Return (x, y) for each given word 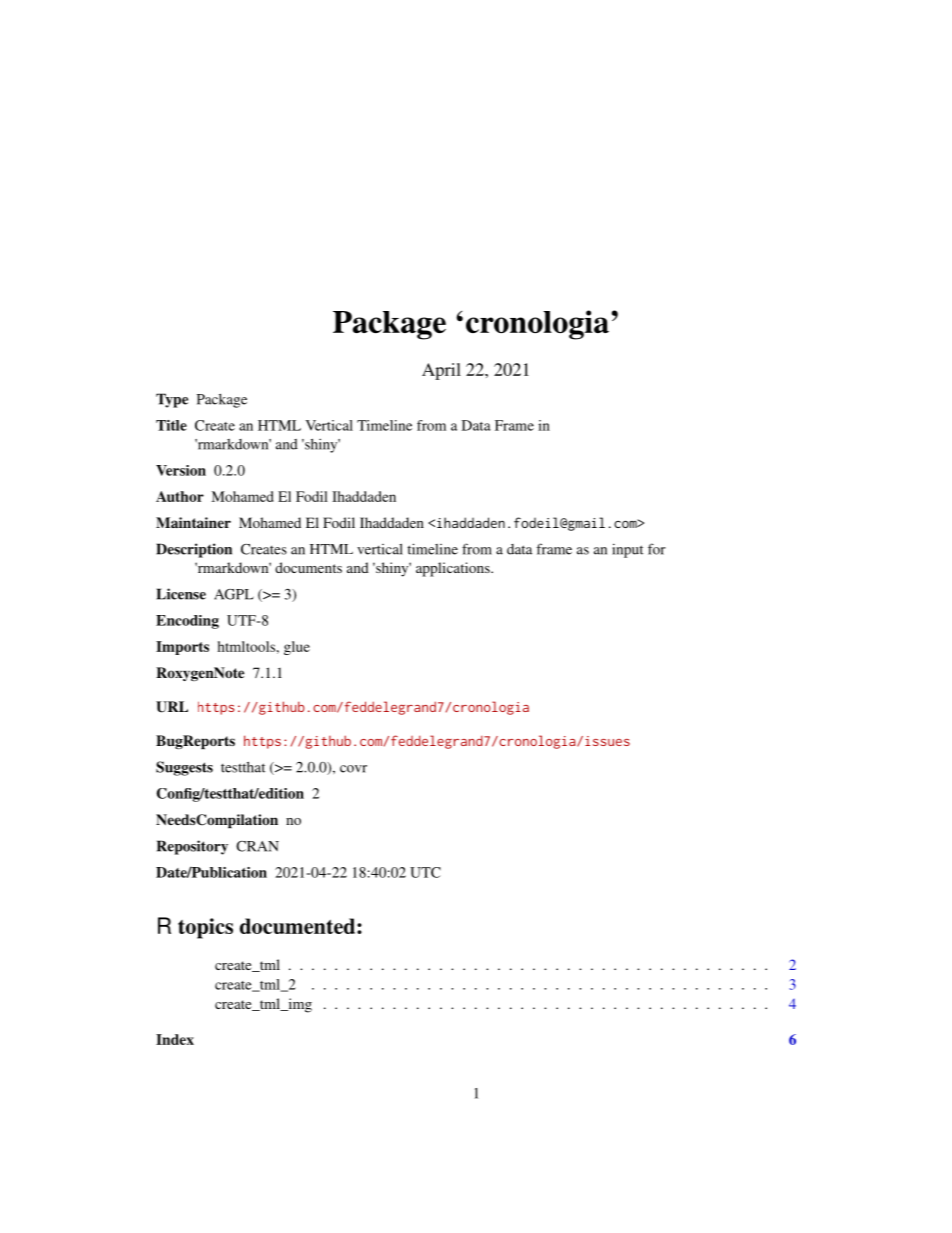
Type (172, 400)
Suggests (184, 768)
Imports (182, 648)
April (441, 371)
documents (308, 567)
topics (205, 928)
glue (297, 648)
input (627, 550)
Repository (192, 847)
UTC (425, 872)
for (657, 549)
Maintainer (193, 522)
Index (175, 1039)
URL (172, 707)
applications (454, 569)
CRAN (257, 846)
